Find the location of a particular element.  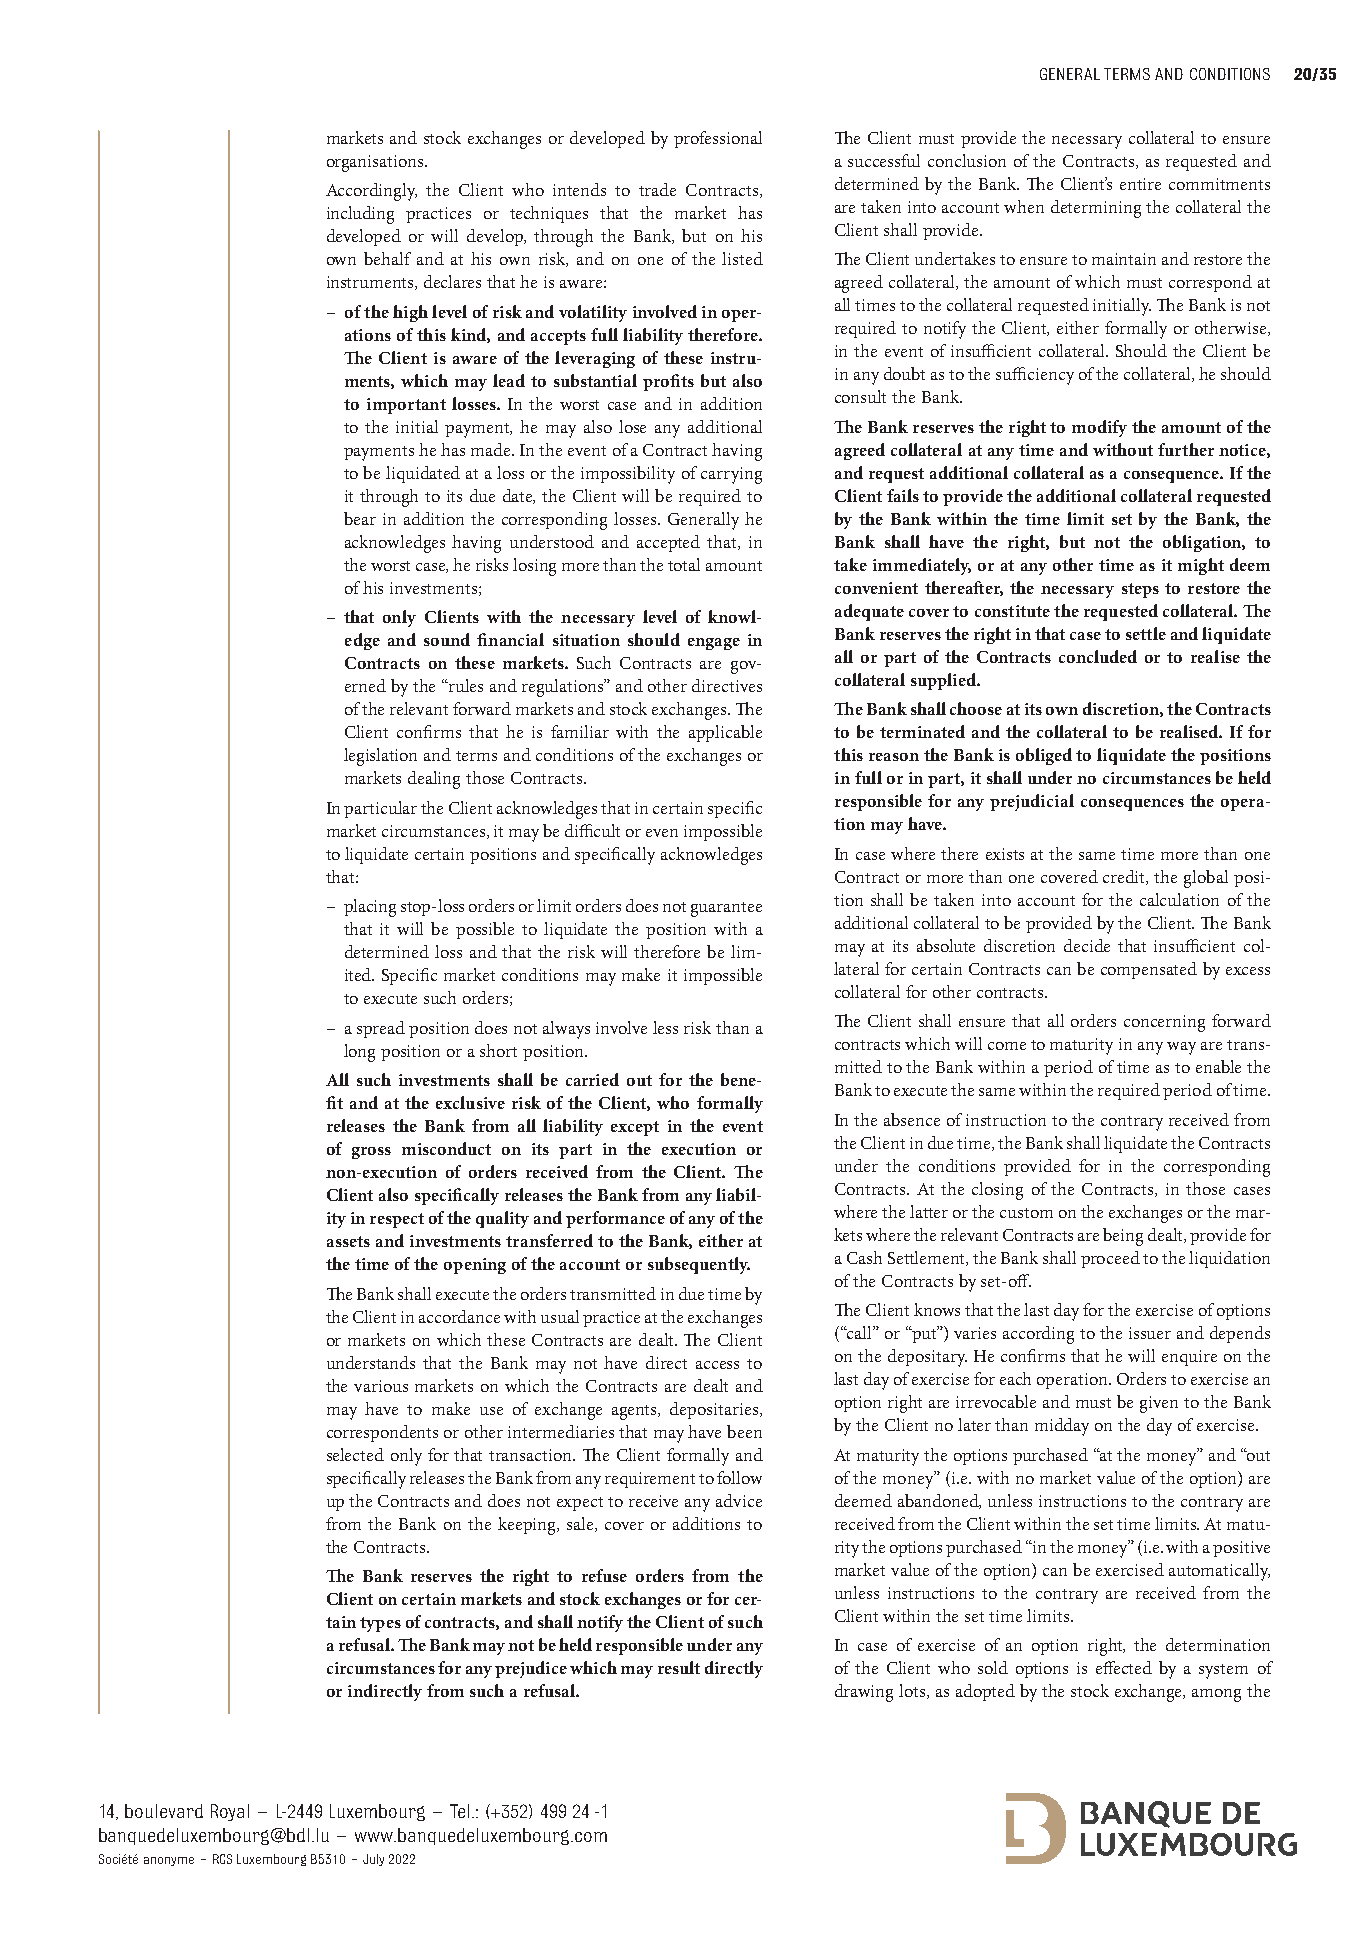

assets is located at coordinates (348, 1241).
